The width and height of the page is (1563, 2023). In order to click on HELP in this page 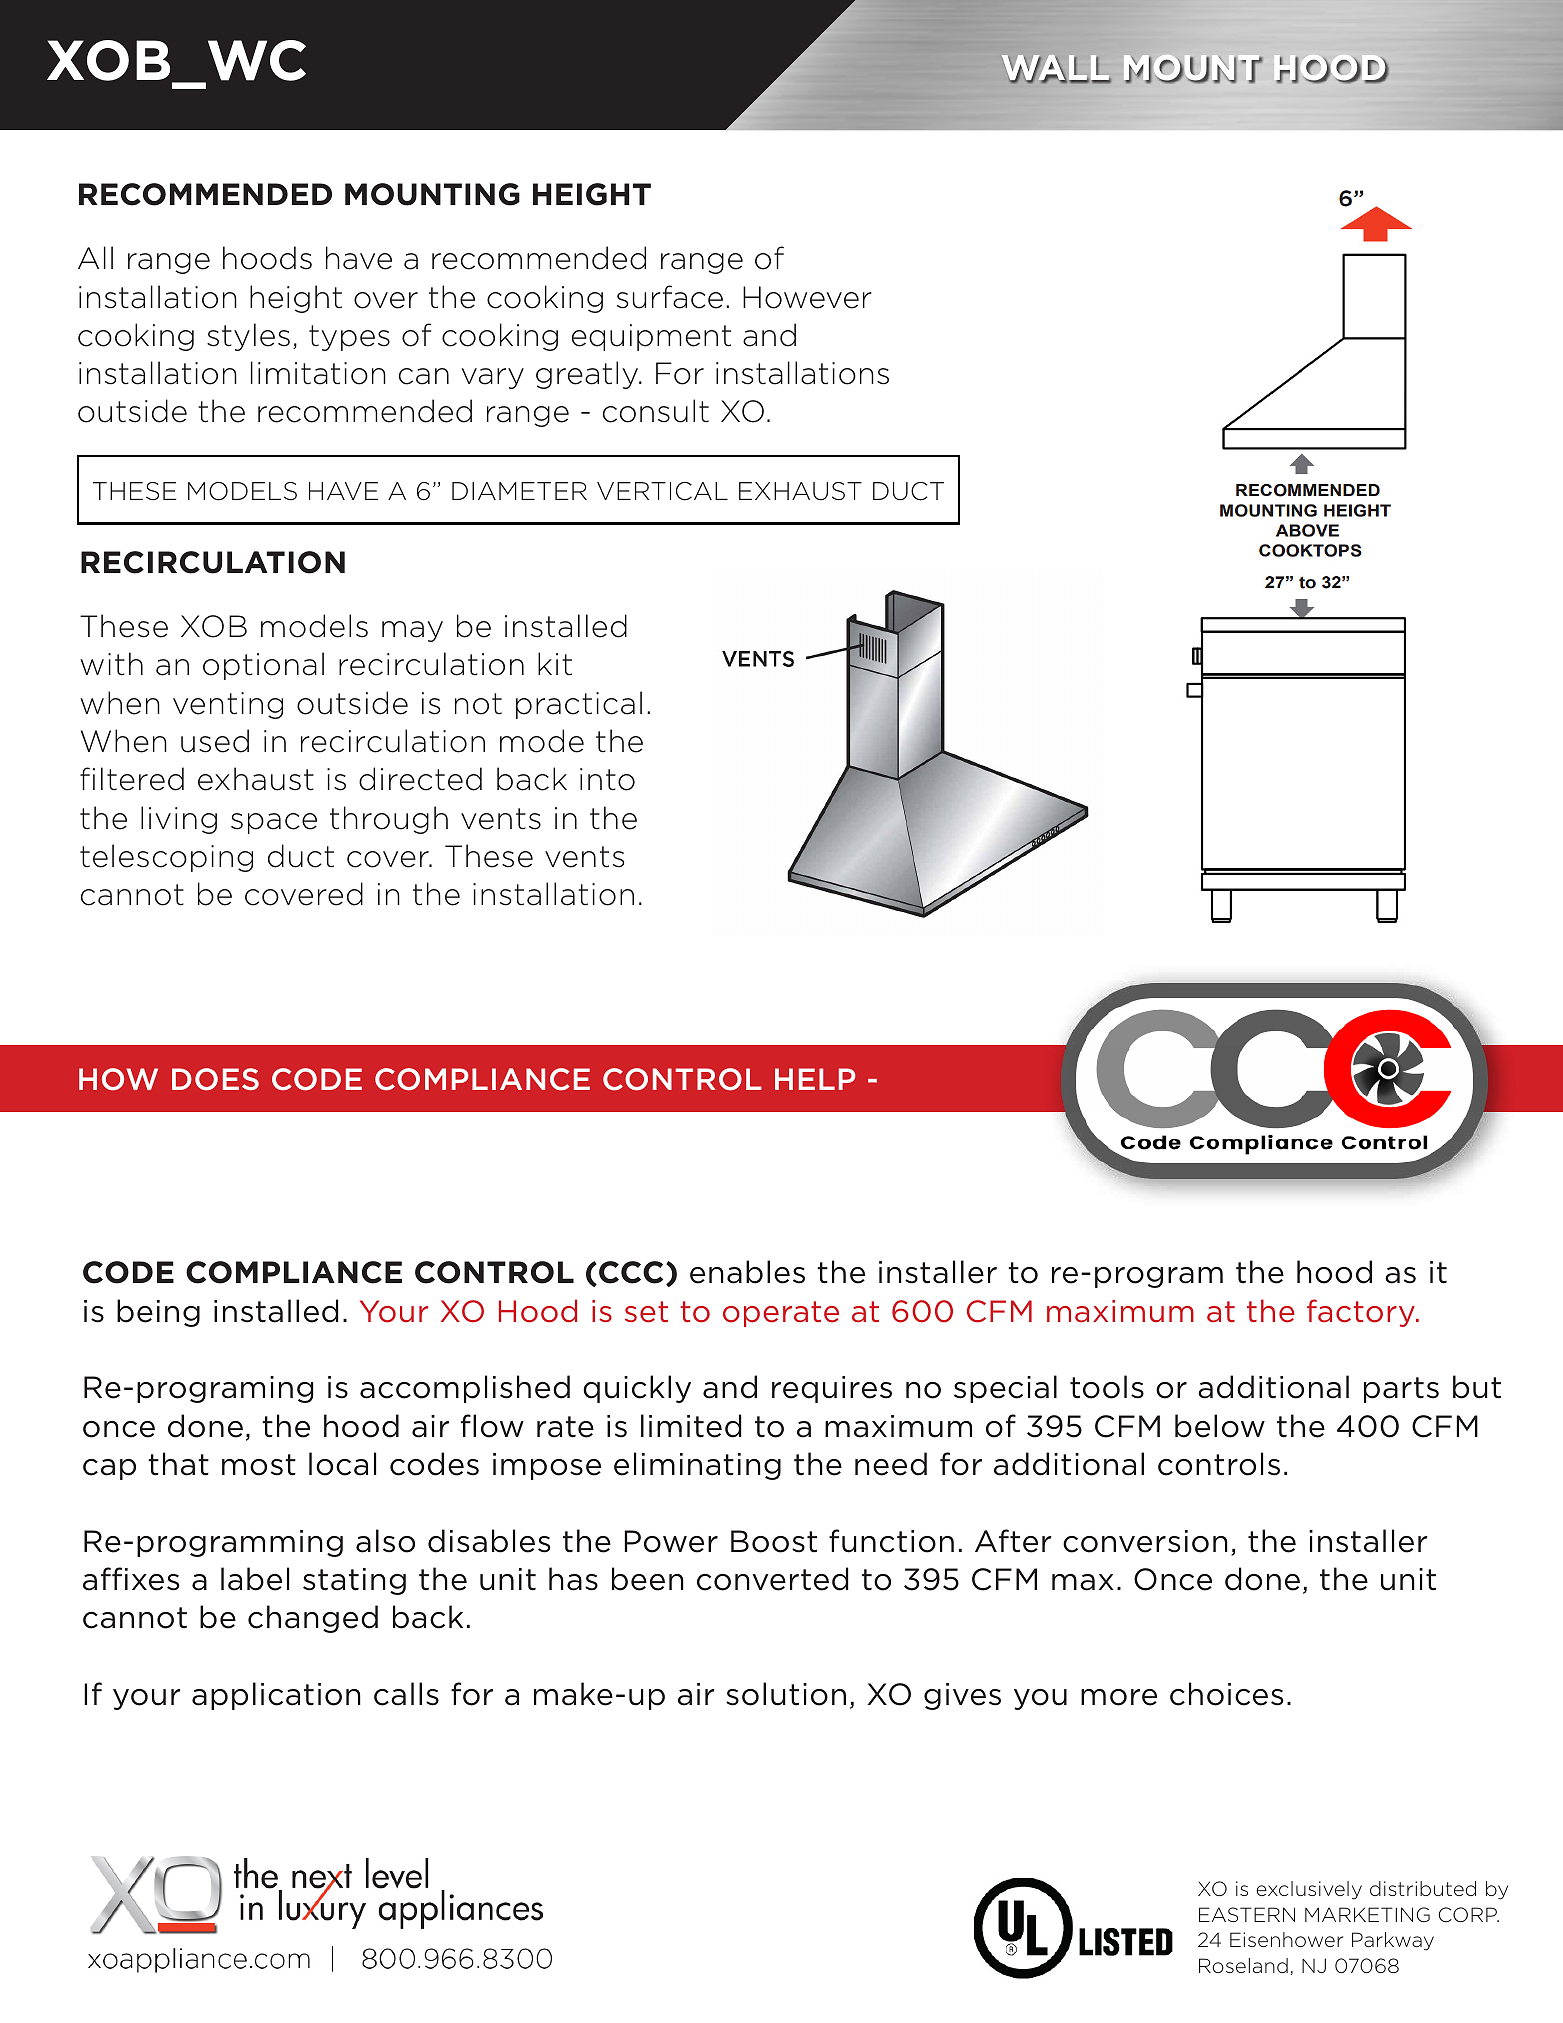, I will do `click(815, 1079)`.
